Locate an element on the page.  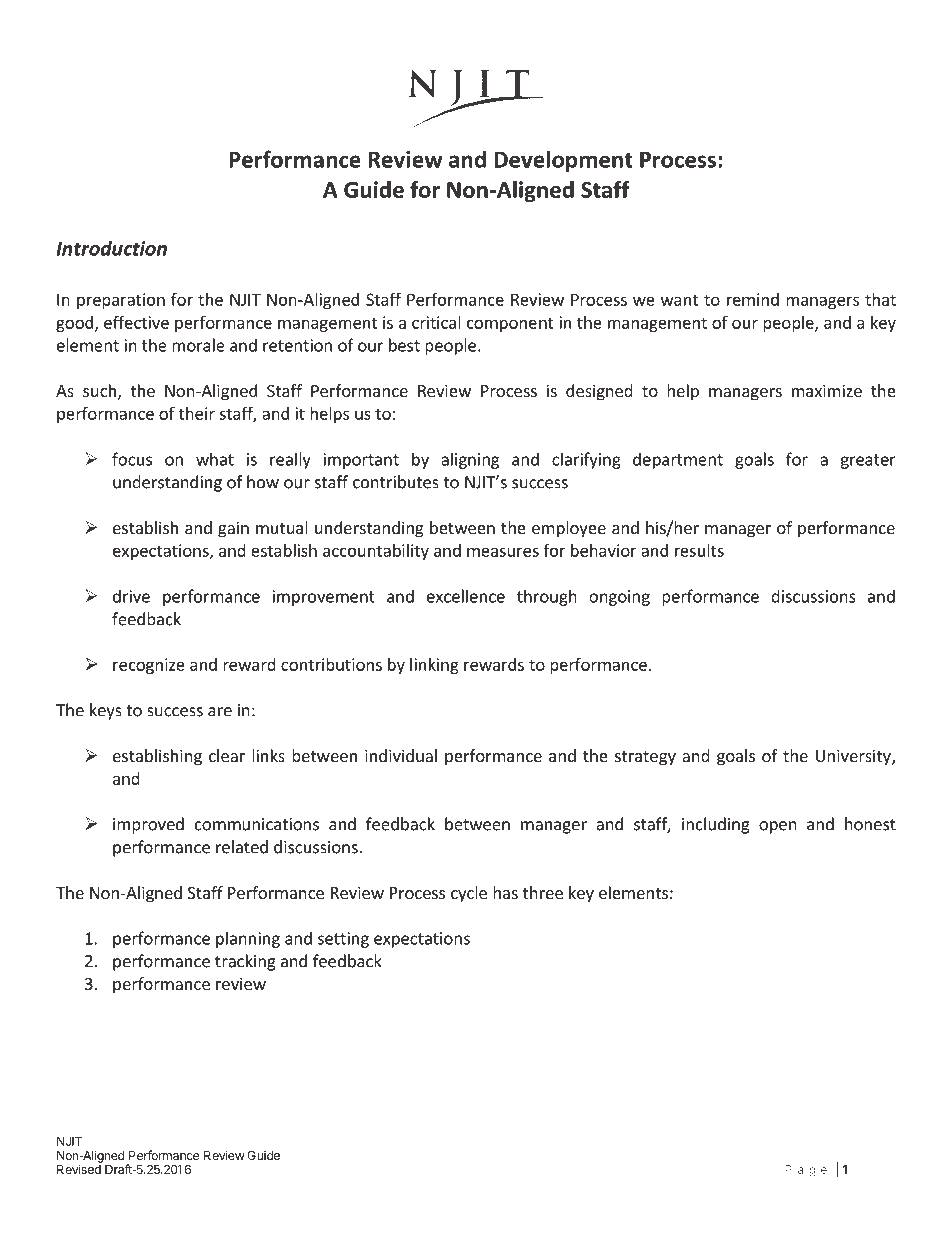
three is located at coordinates (543, 892).
